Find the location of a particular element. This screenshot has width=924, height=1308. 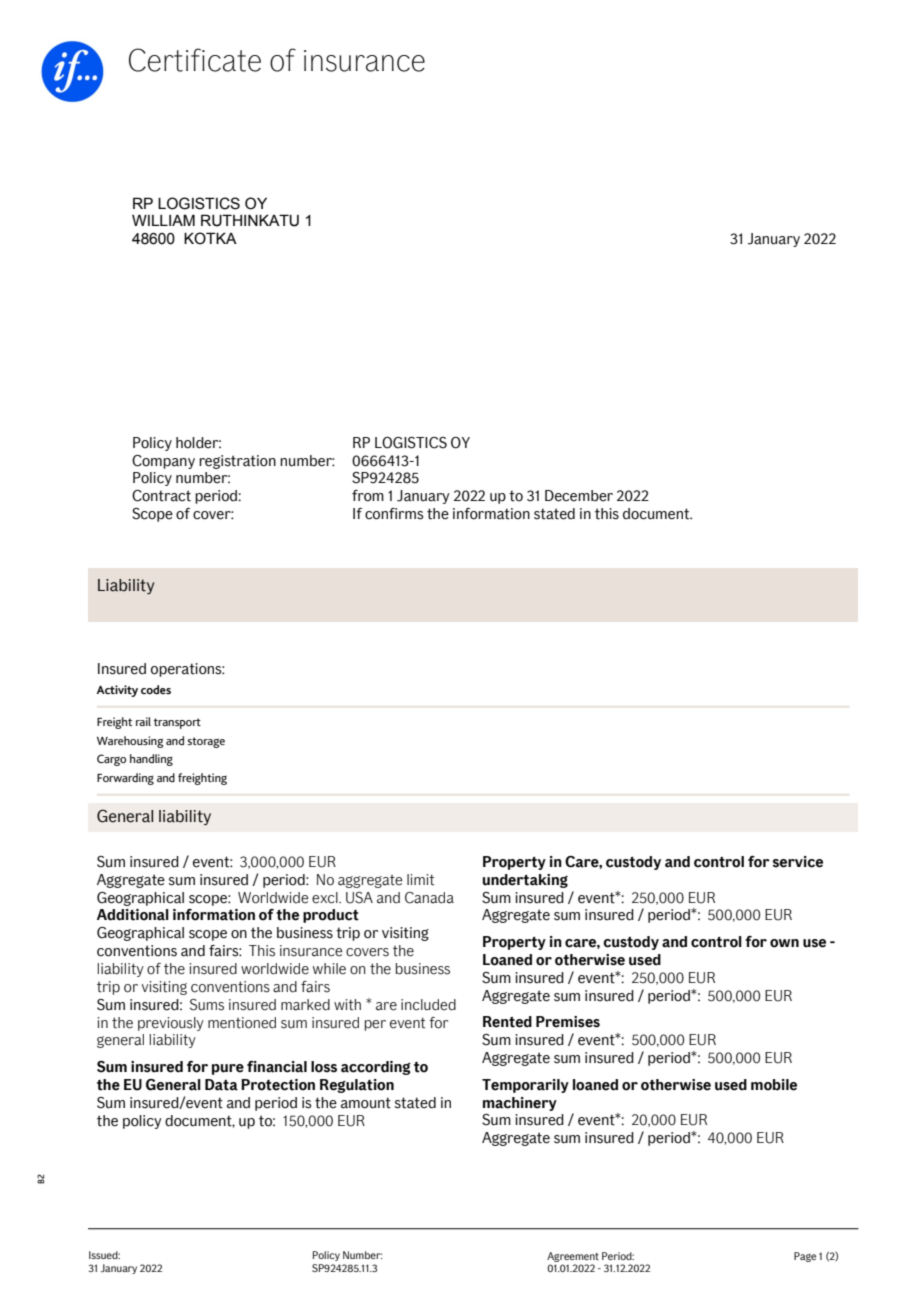

service is located at coordinates (798, 862).
